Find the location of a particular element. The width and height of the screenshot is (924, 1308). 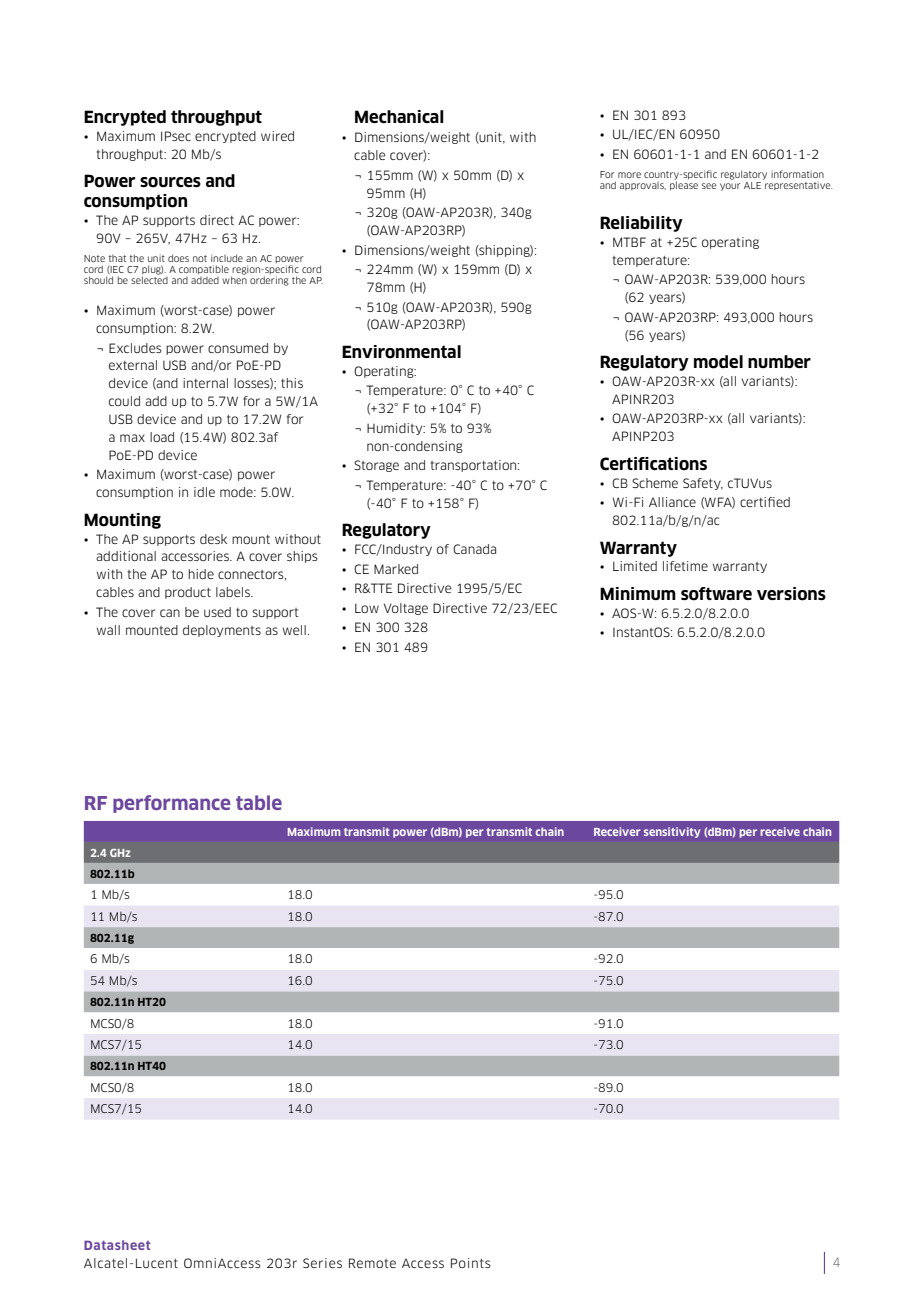

Voltage is located at coordinates (406, 609).
